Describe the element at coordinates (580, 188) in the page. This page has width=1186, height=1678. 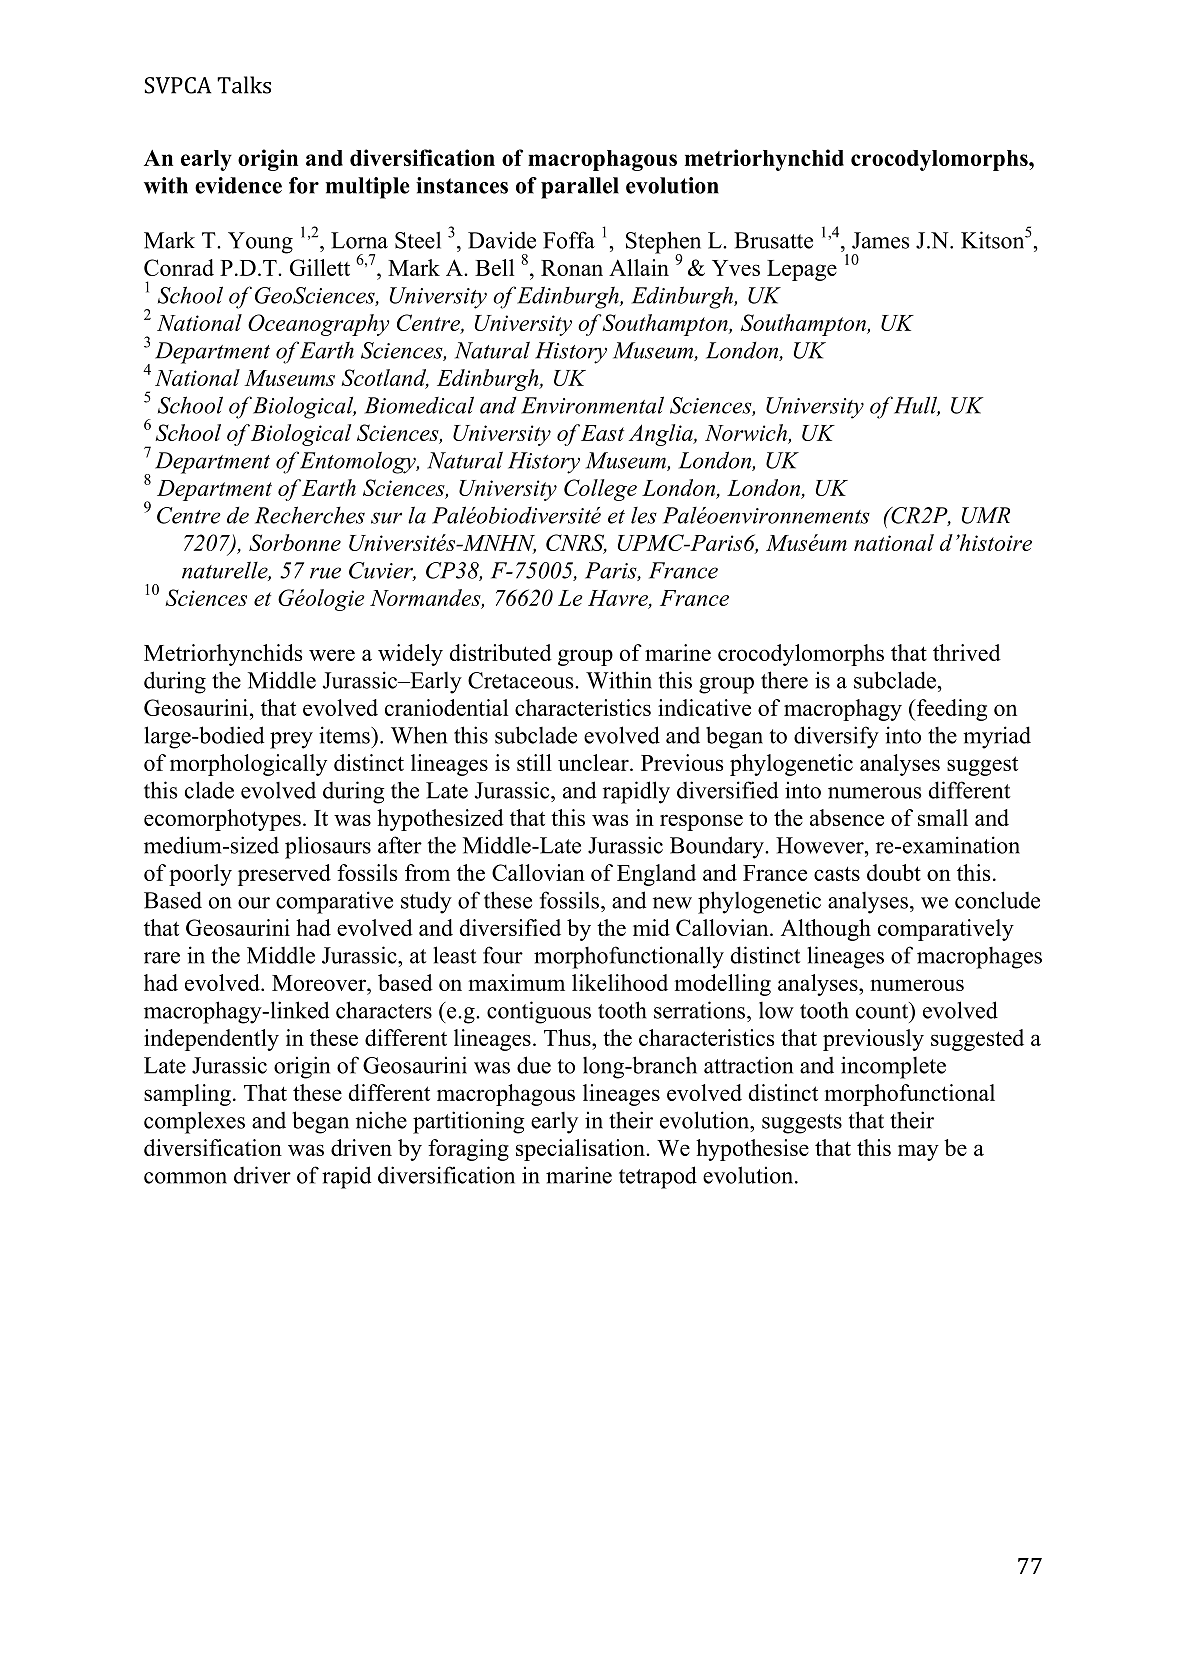
I see `parallel` at that location.
